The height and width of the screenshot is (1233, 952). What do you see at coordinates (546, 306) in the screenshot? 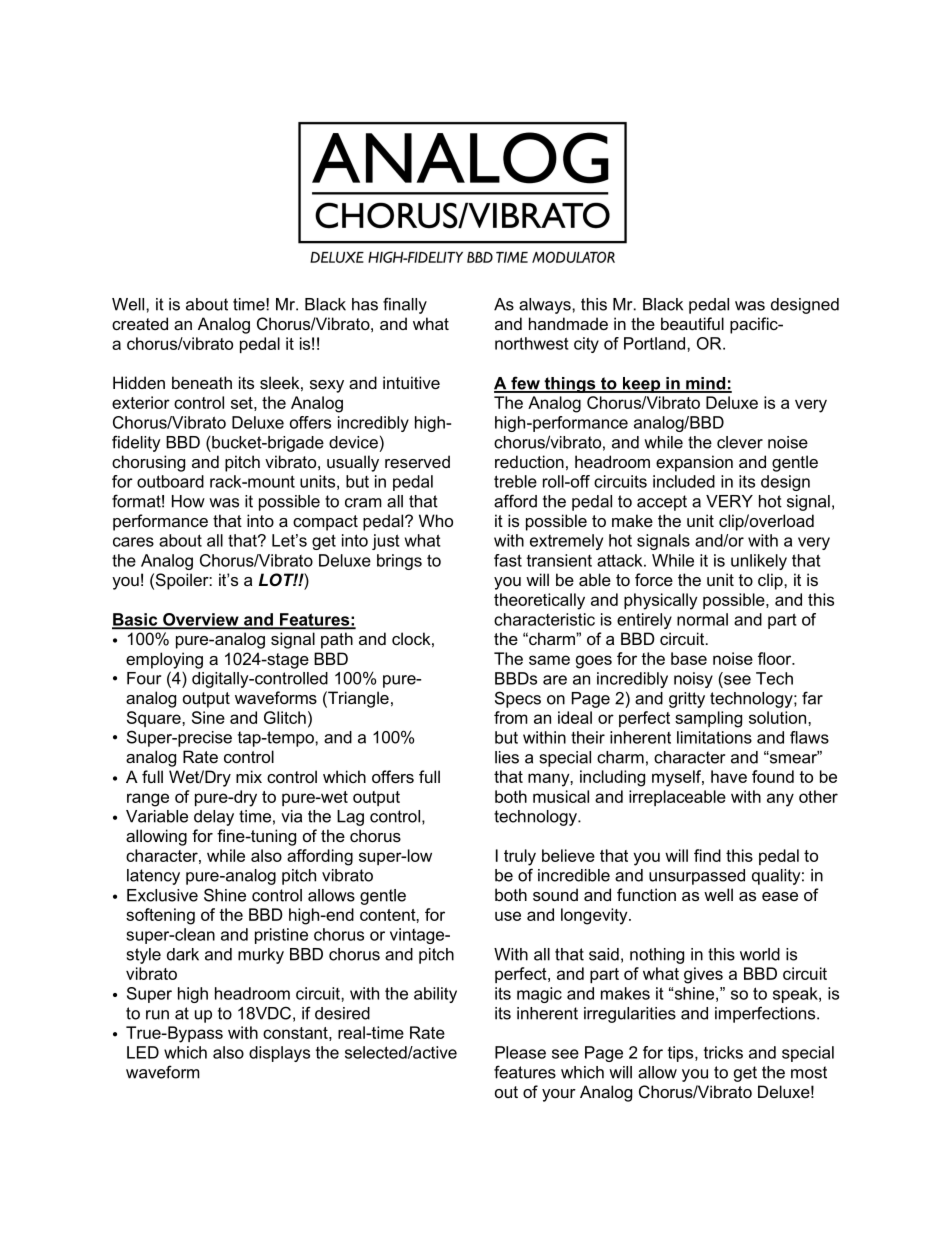
I see `always` at bounding box center [546, 306].
